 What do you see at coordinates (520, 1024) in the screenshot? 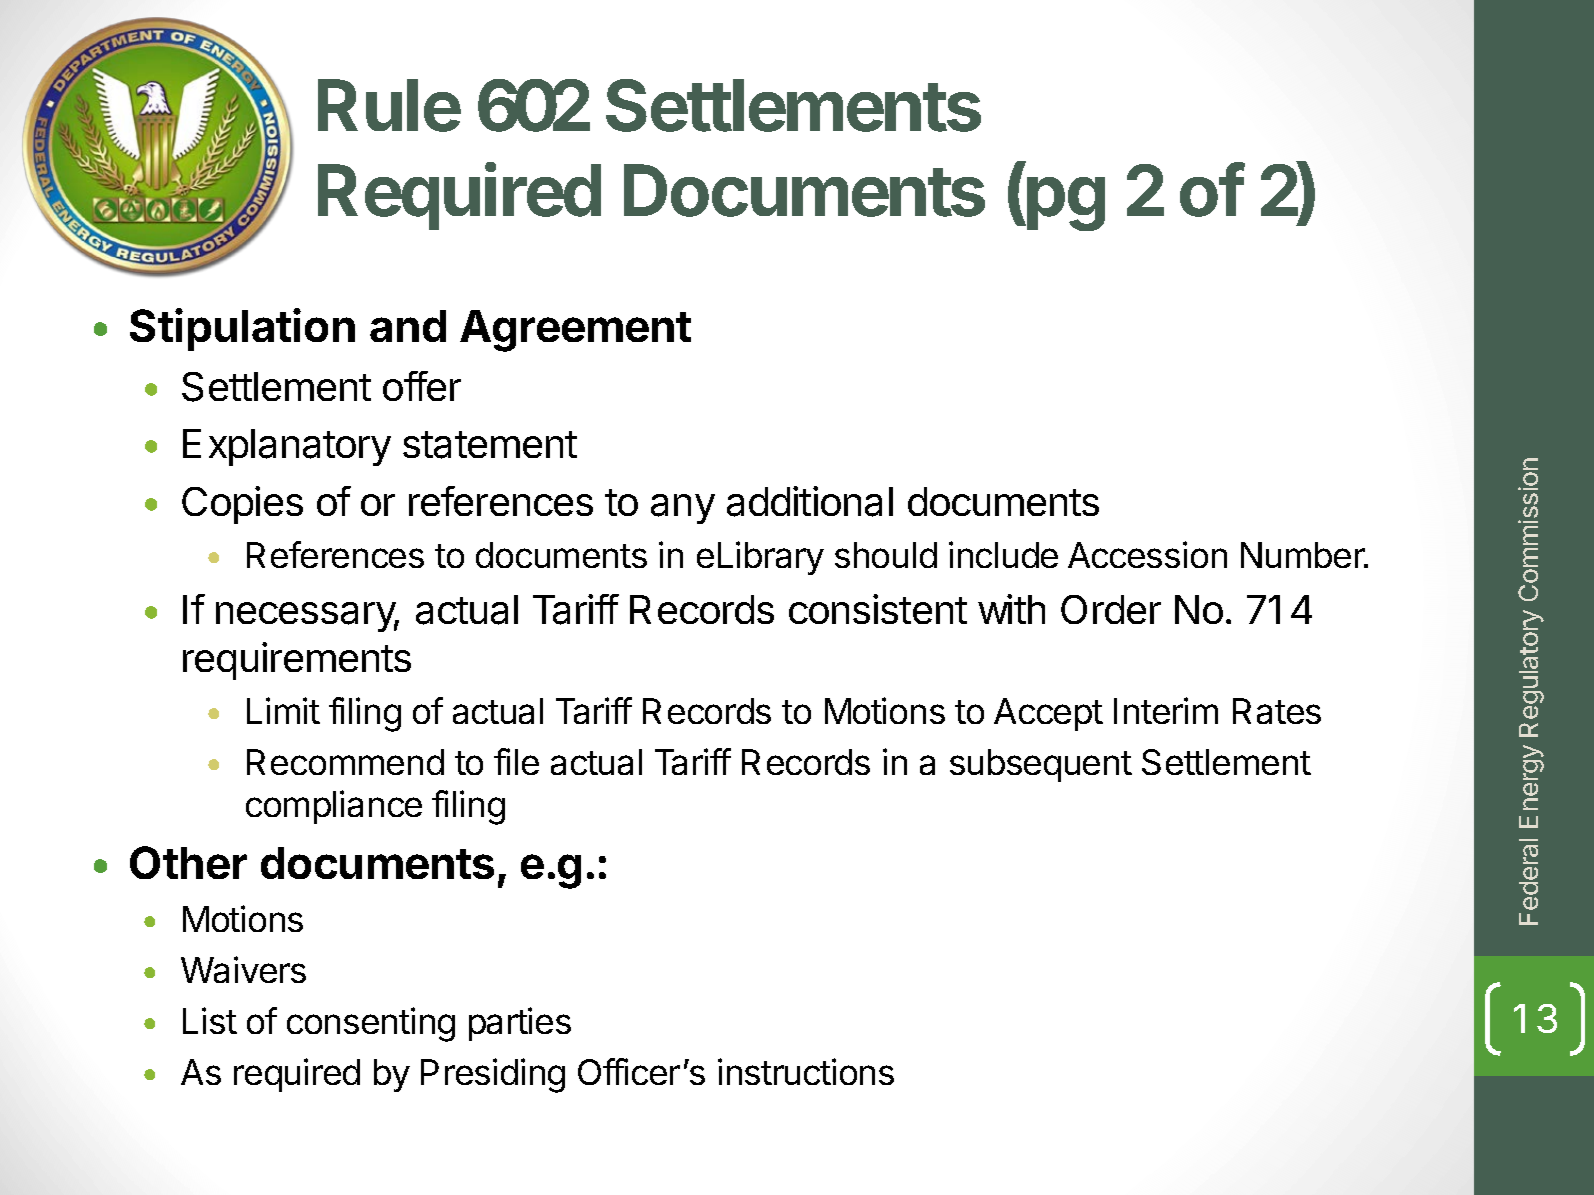
I see `parties` at bounding box center [520, 1024].
